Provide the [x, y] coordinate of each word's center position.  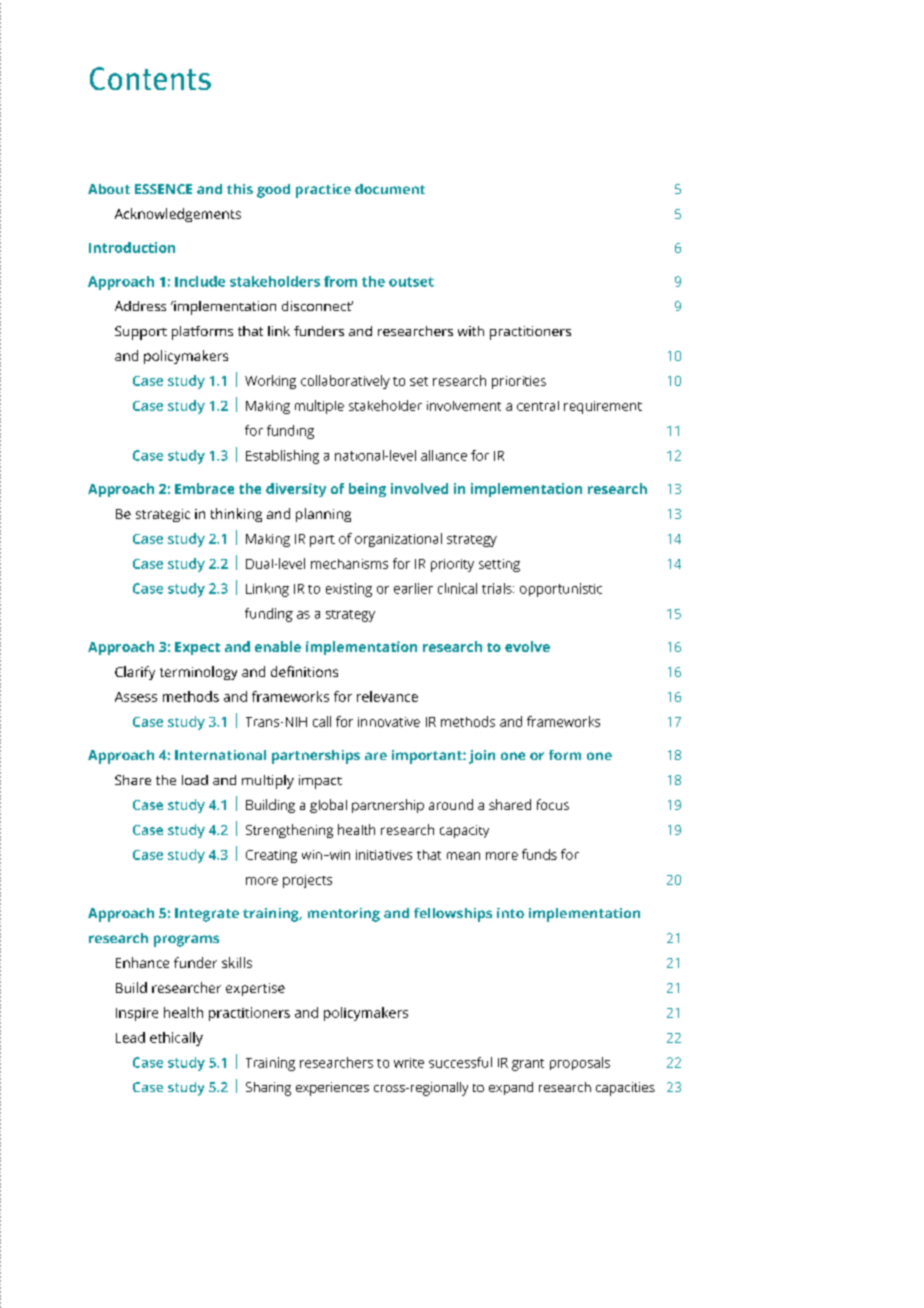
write [409, 1063]
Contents [150, 78]
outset [411, 282]
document [390, 189]
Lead [130, 1037]
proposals [580, 1063]
